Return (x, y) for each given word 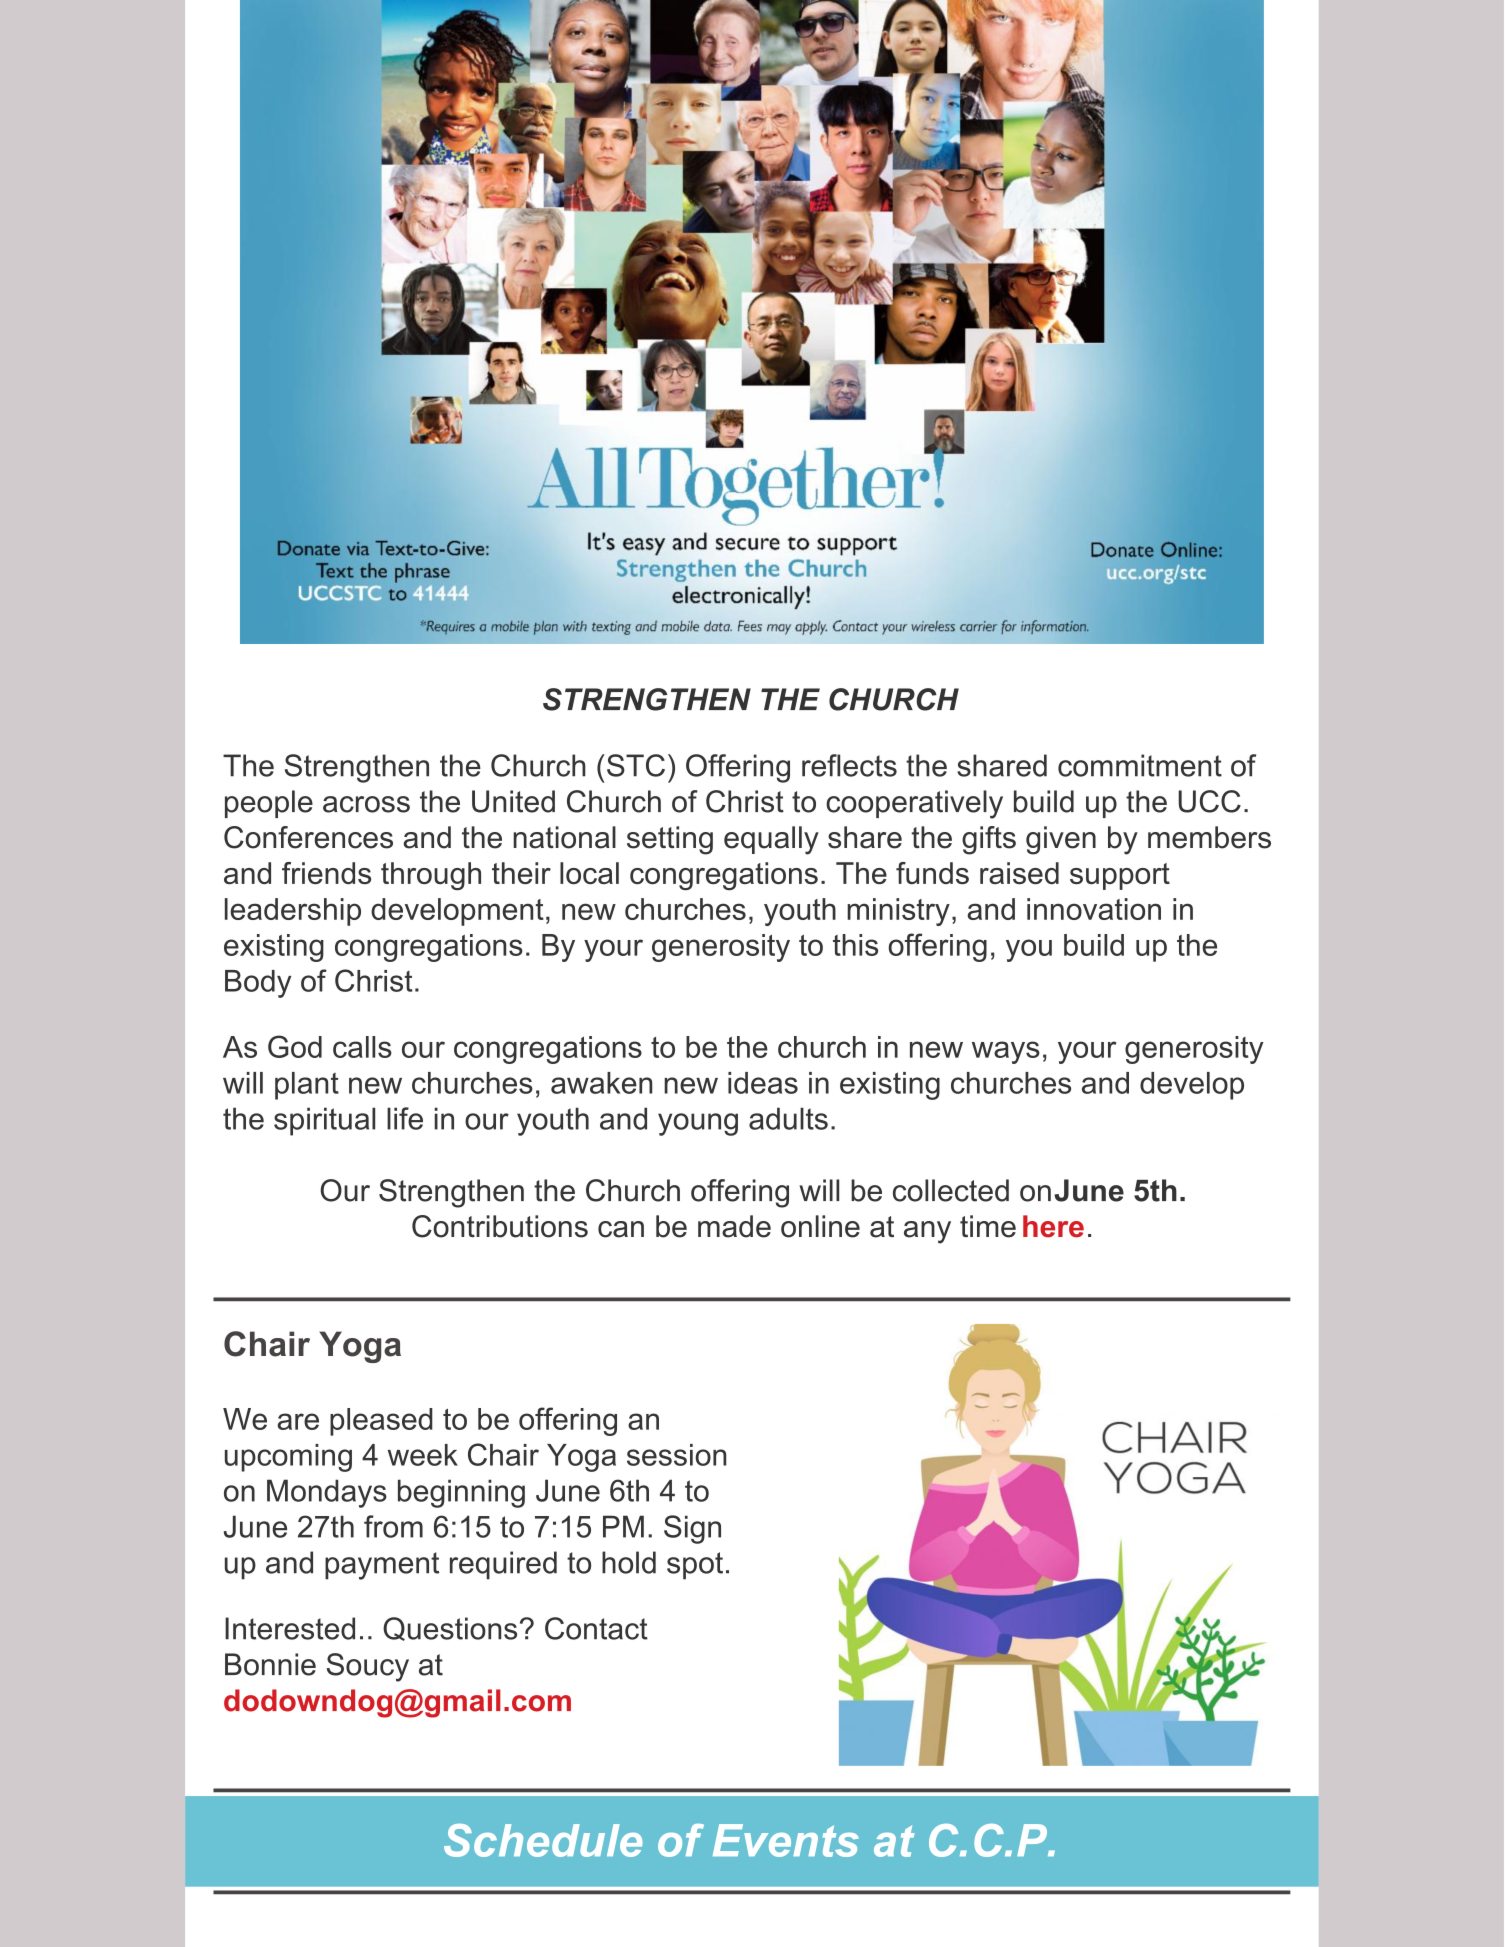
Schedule (543, 1840)
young (698, 1124)
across (366, 804)
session (676, 1455)
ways (1006, 1052)
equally (771, 840)
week (423, 1455)
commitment (1140, 765)
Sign (692, 1529)
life (405, 1118)
